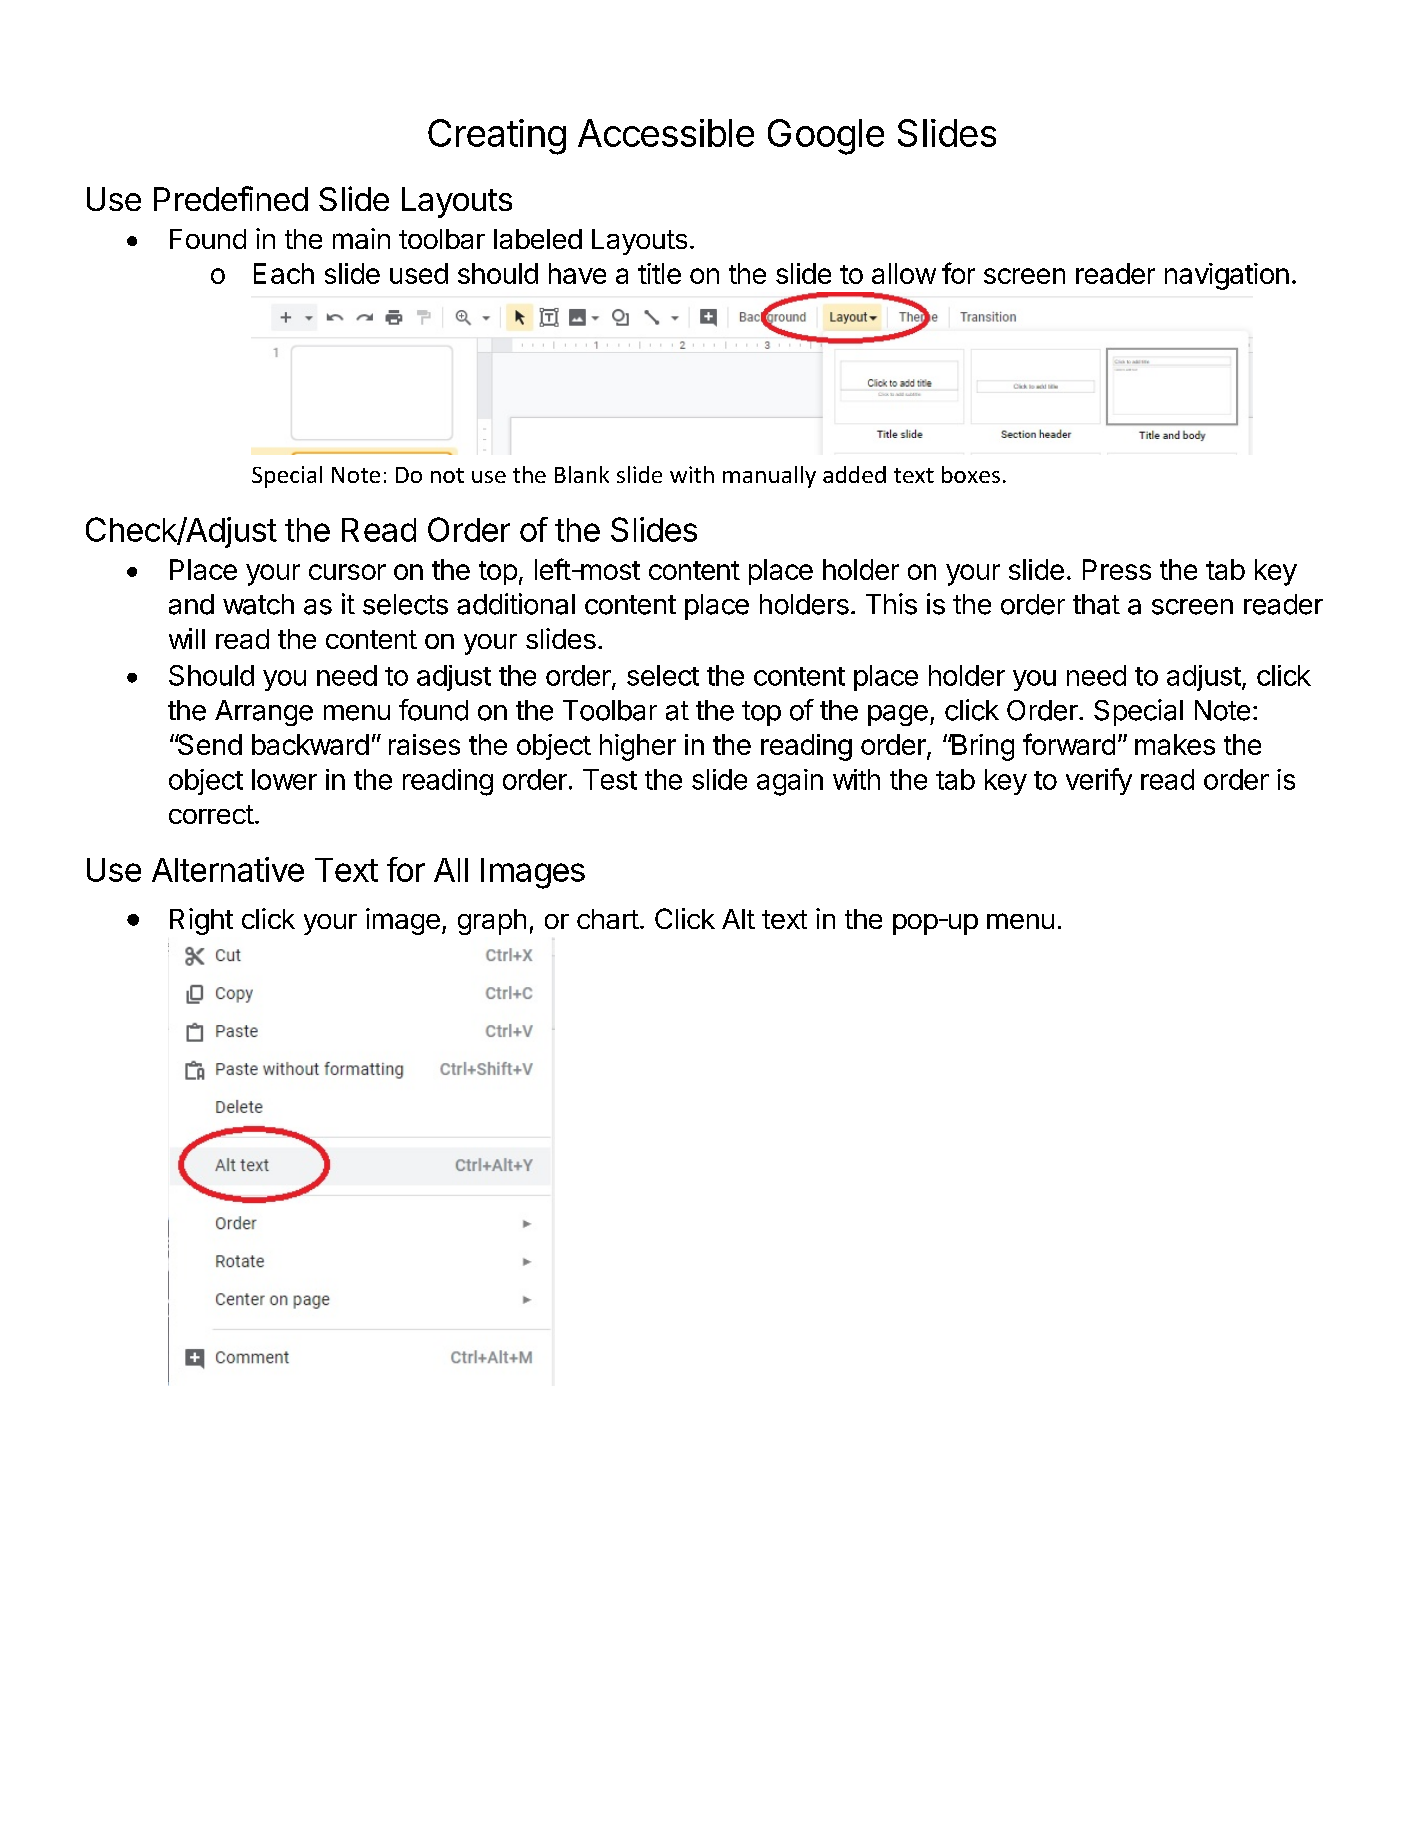 The image size is (1424, 1843). Describe the element at coordinates (231, 198) in the screenshot. I see `Predefined` at that location.
